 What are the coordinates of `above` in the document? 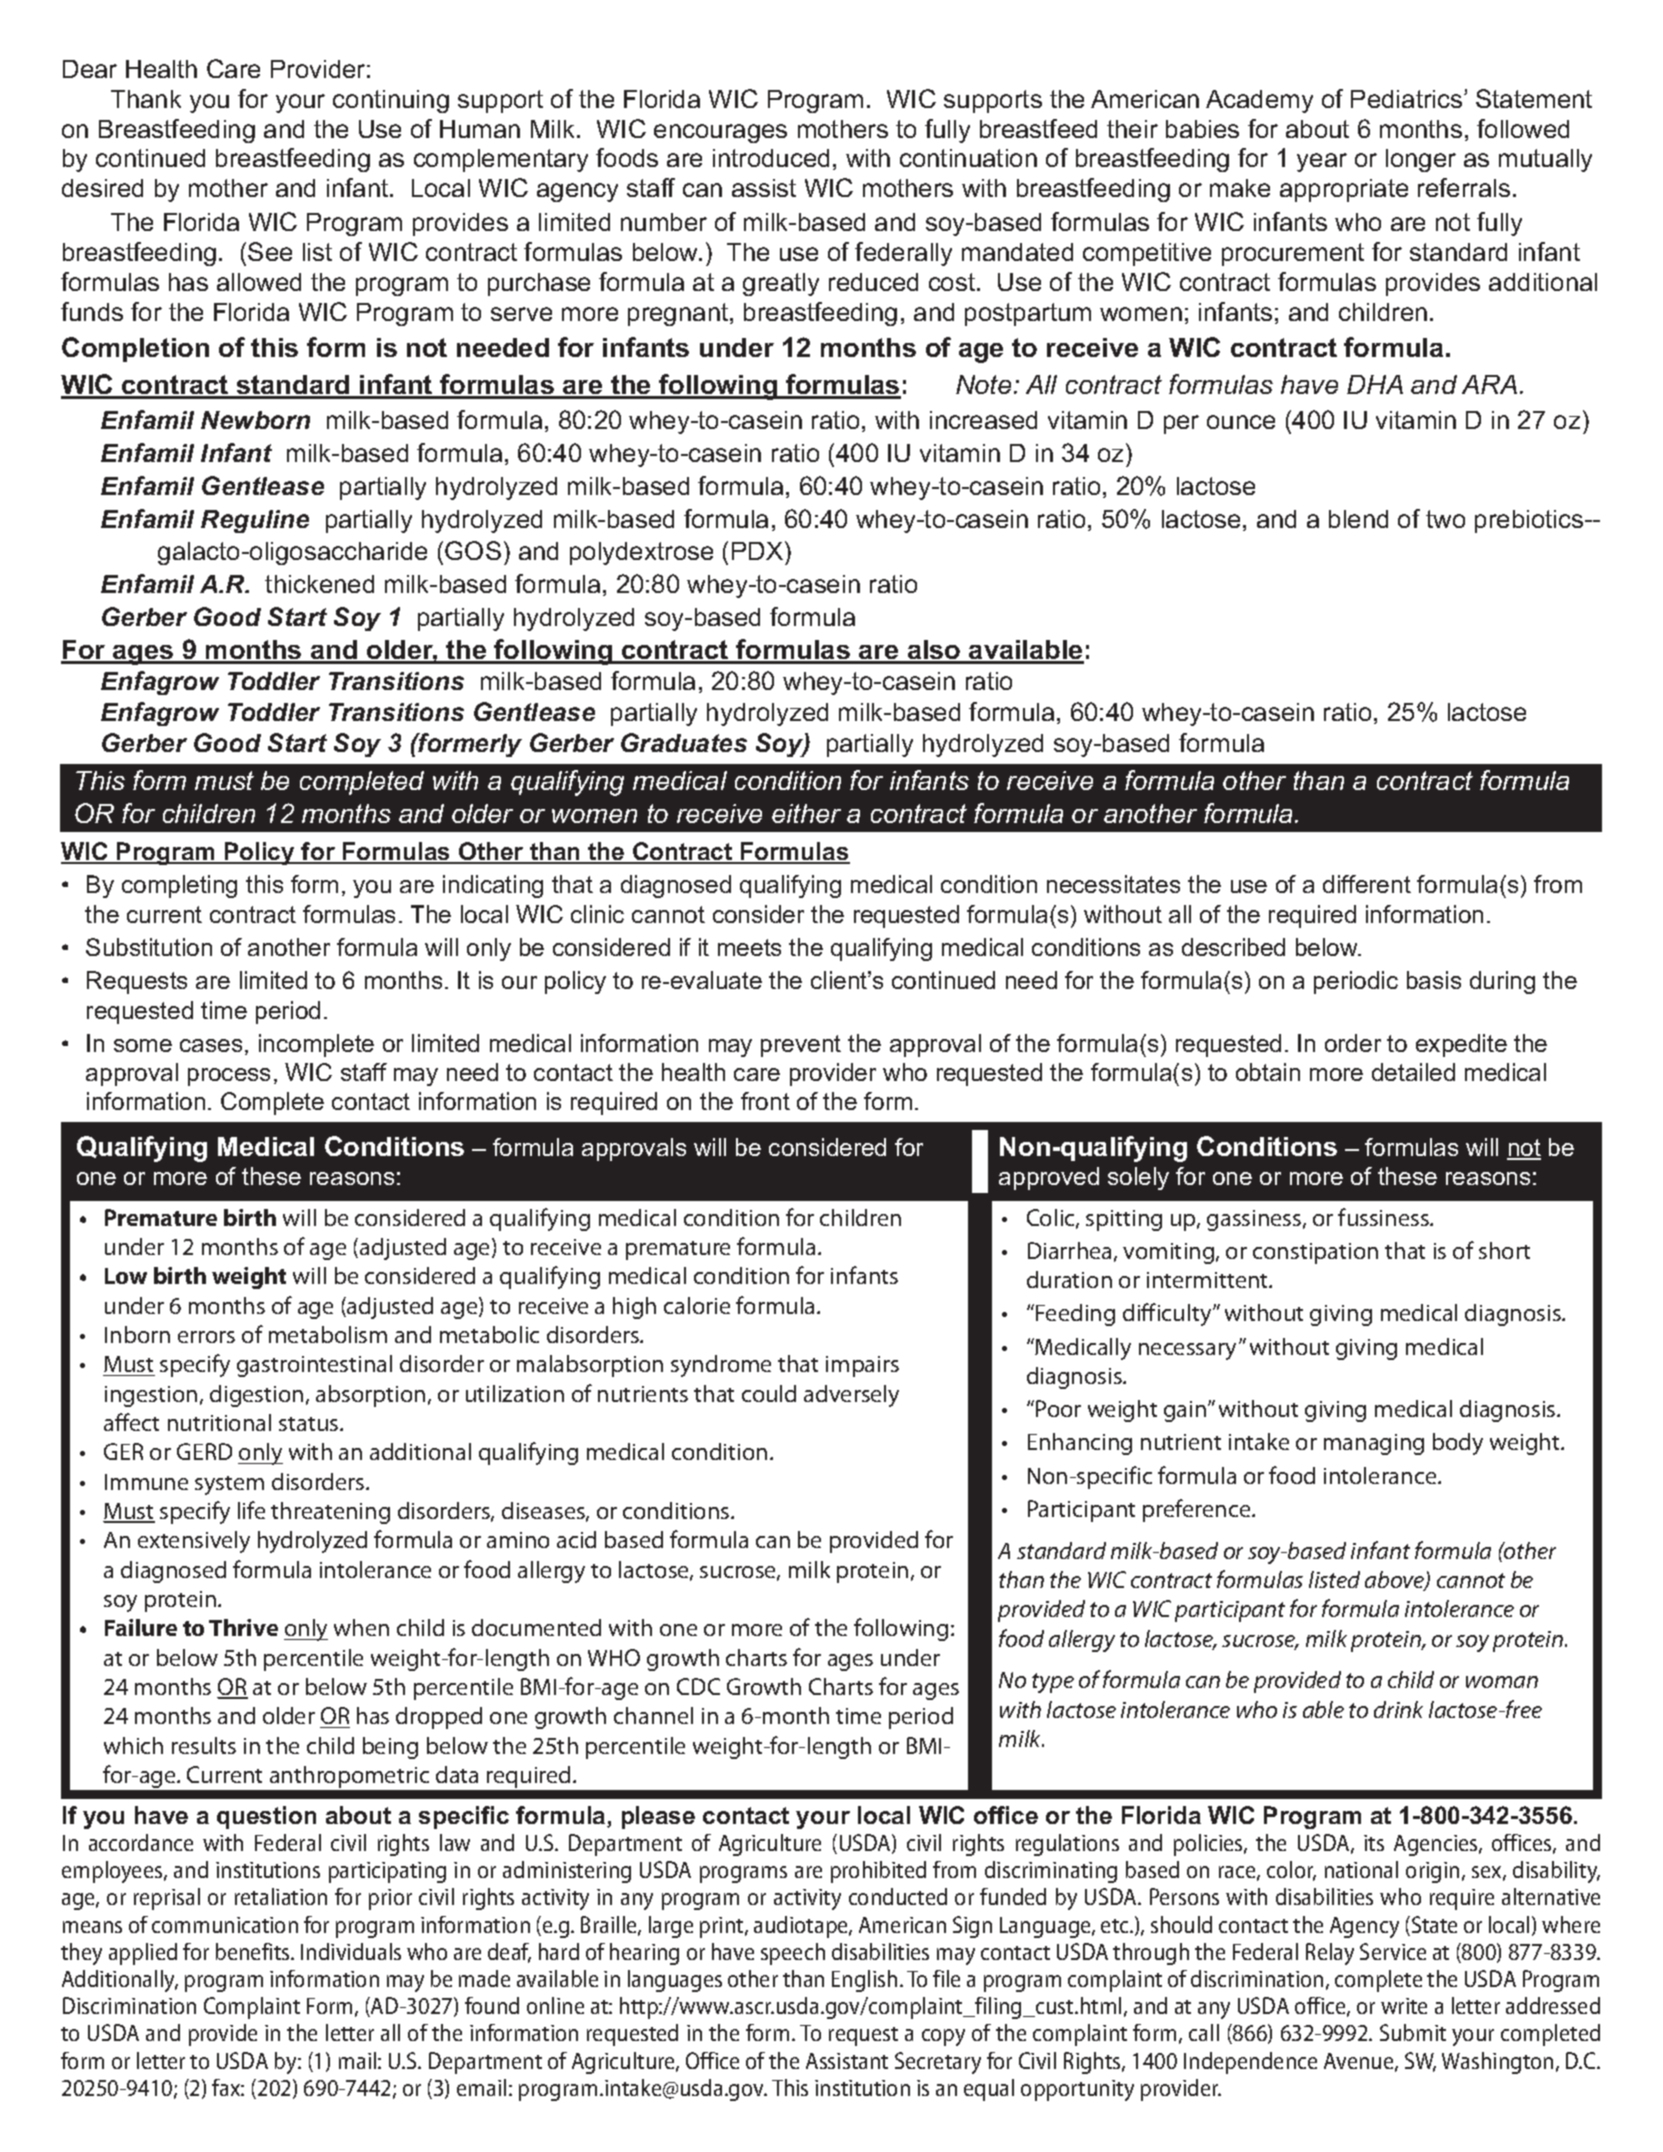 It's located at (1396, 1581).
